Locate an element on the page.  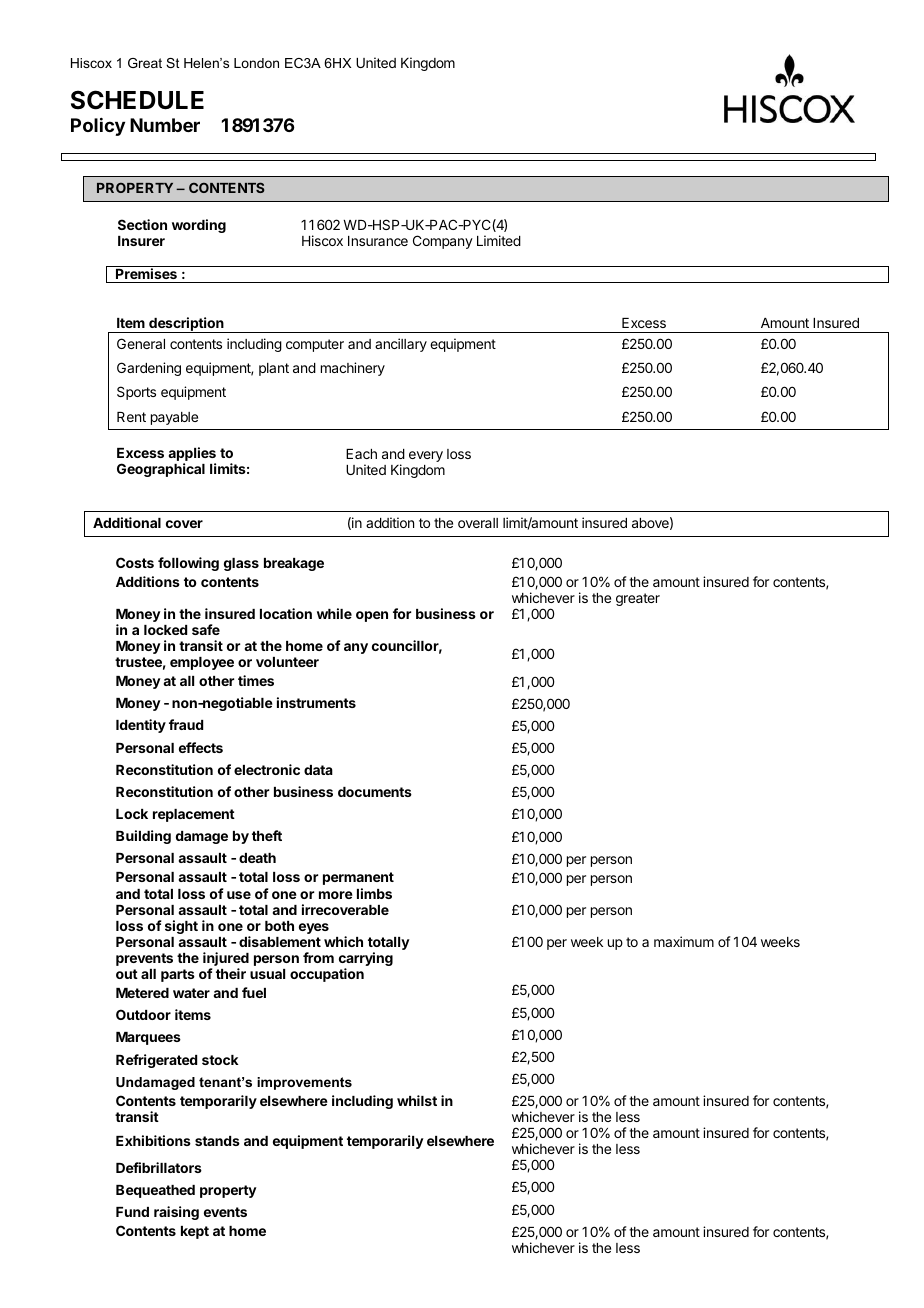
Geographical is located at coordinates (161, 470).
